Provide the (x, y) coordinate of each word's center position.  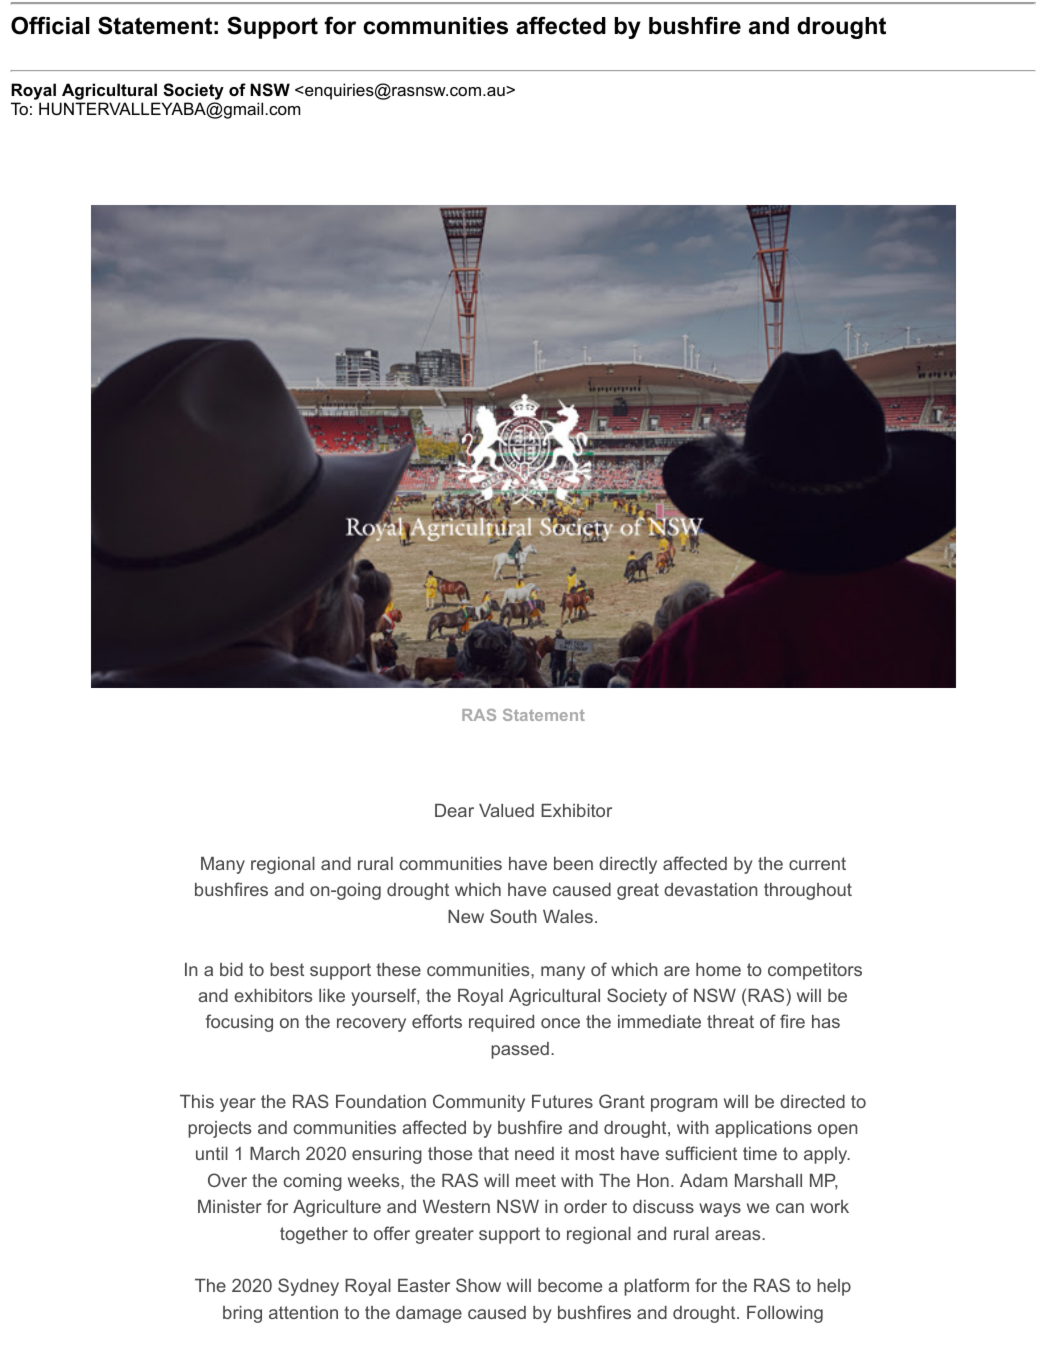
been (573, 863)
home (718, 969)
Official (50, 25)
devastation (710, 889)
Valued (506, 810)
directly (628, 865)
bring (242, 1314)
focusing (239, 1023)
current (817, 863)
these (398, 969)
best (287, 969)
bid (231, 969)
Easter (424, 1285)
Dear (454, 810)
